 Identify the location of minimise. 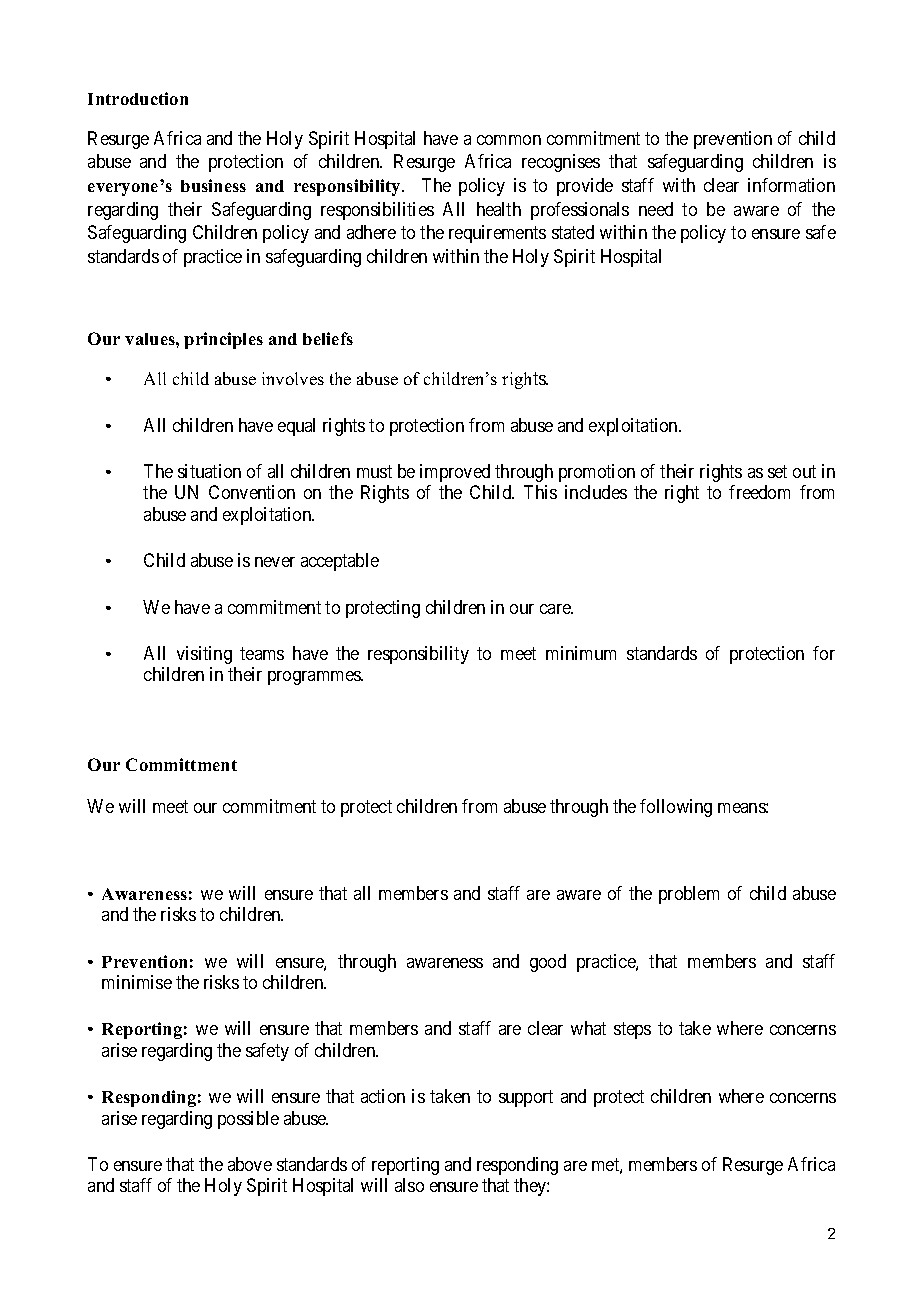
(137, 982).
